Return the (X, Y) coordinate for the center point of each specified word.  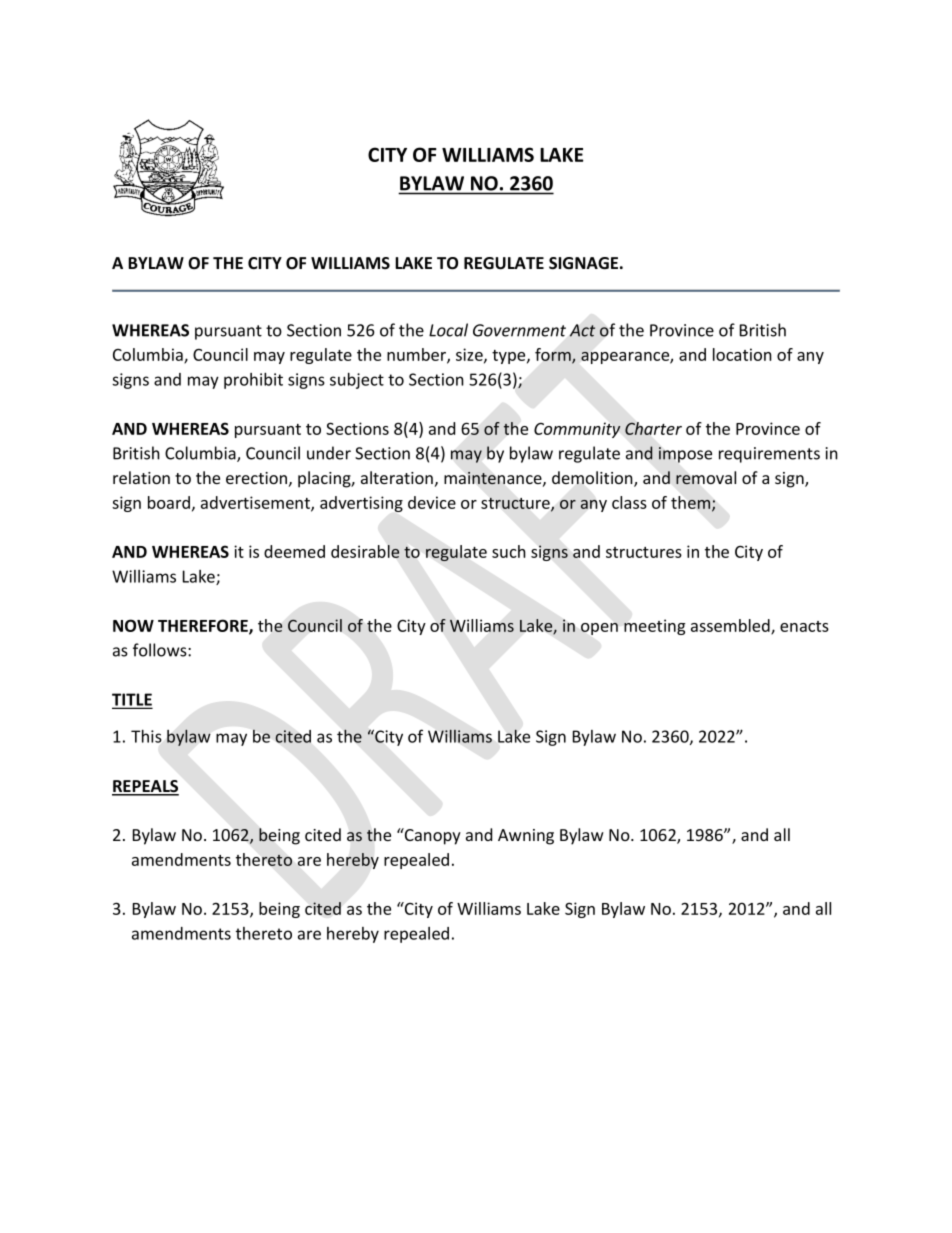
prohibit (253, 380)
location (742, 354)
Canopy (432, 836)
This (146, 736)
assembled (731, 627)
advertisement (256, 503)
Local (448, 330)
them (692, 503)
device (432, 502)
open (599, 629)
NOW (133, 625)
